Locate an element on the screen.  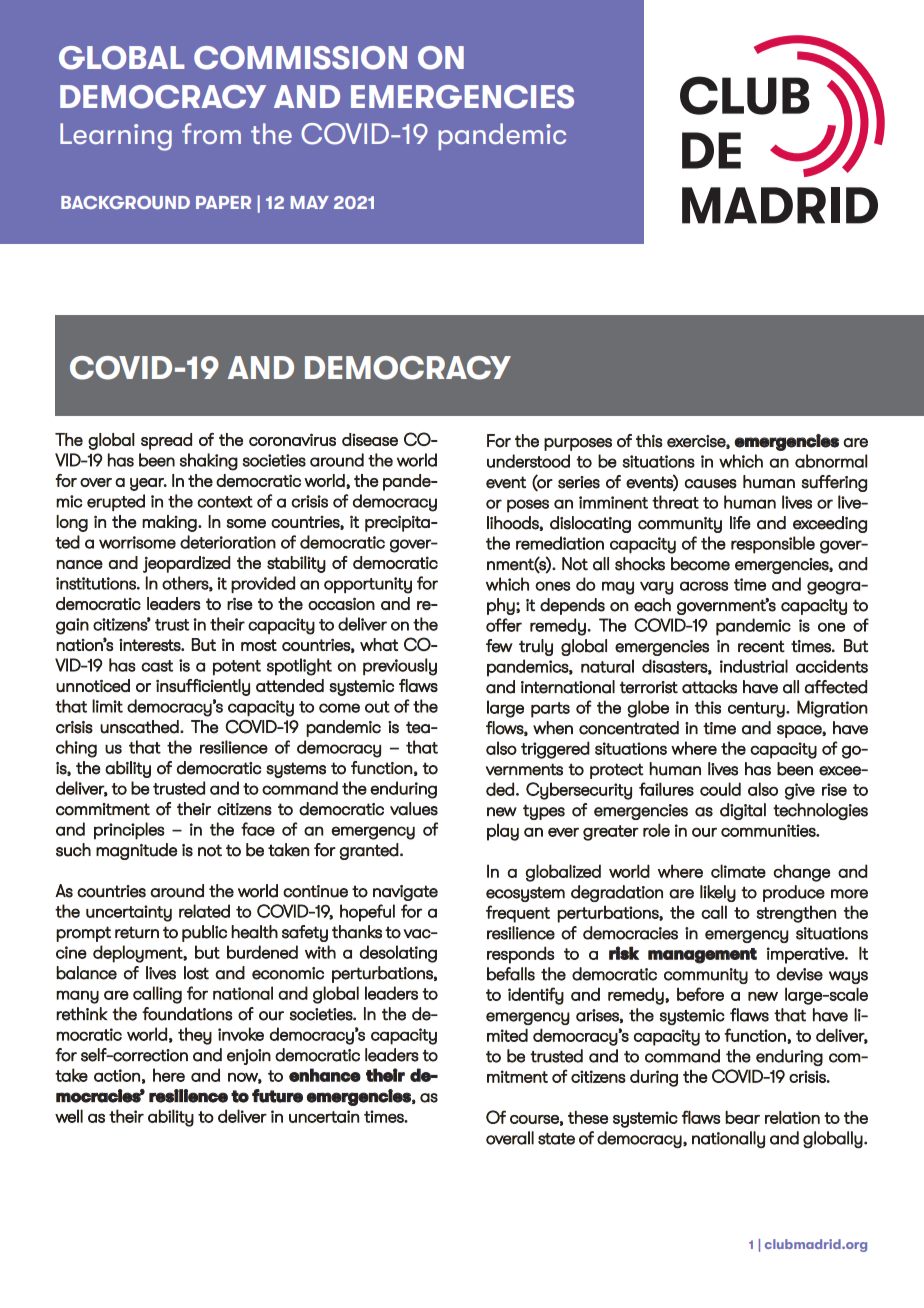
causes is located at coordinates (710, 484).
